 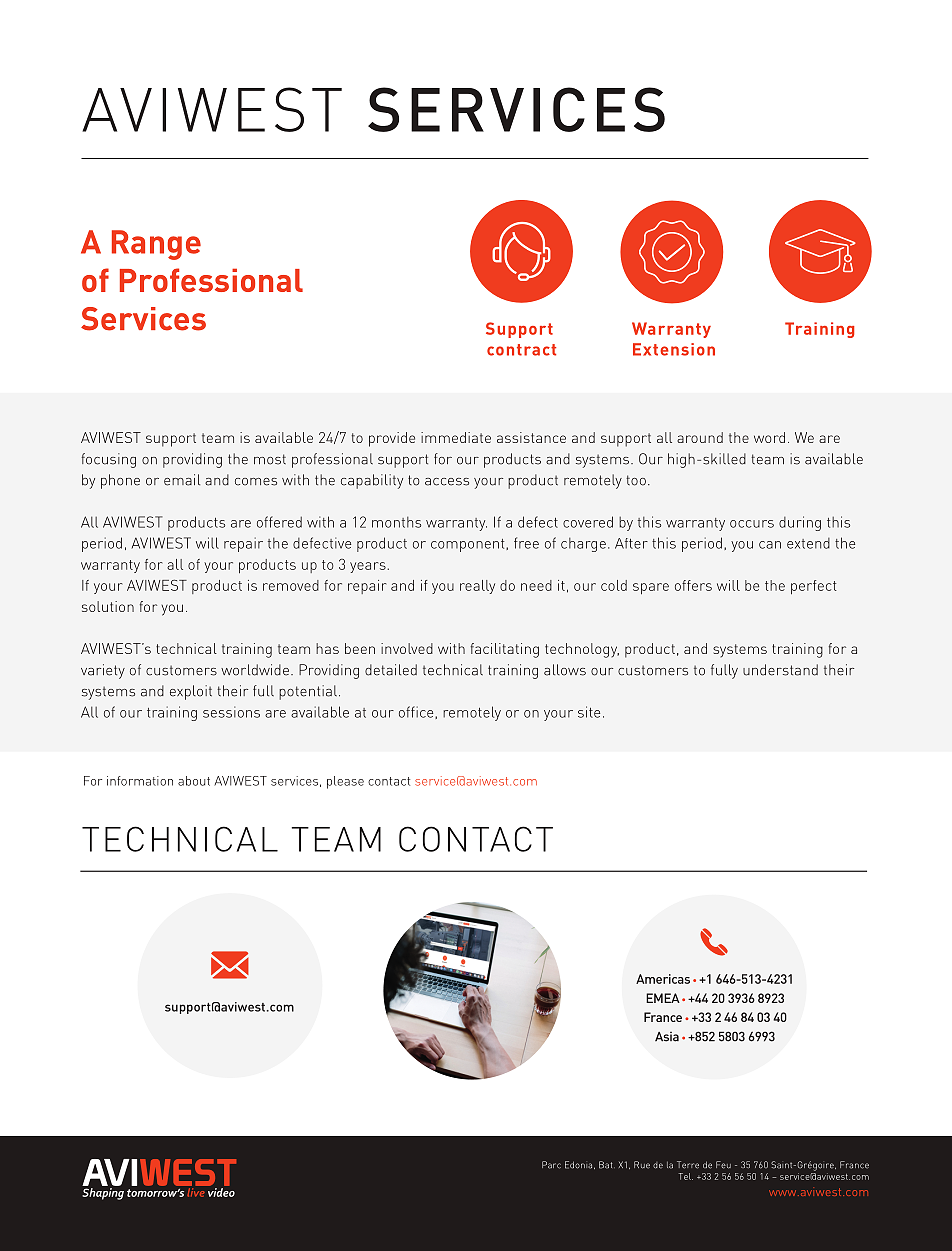 What do you see at coordinates (770, 545) in the document?
I see `can` at bounding box center [770, 545].
